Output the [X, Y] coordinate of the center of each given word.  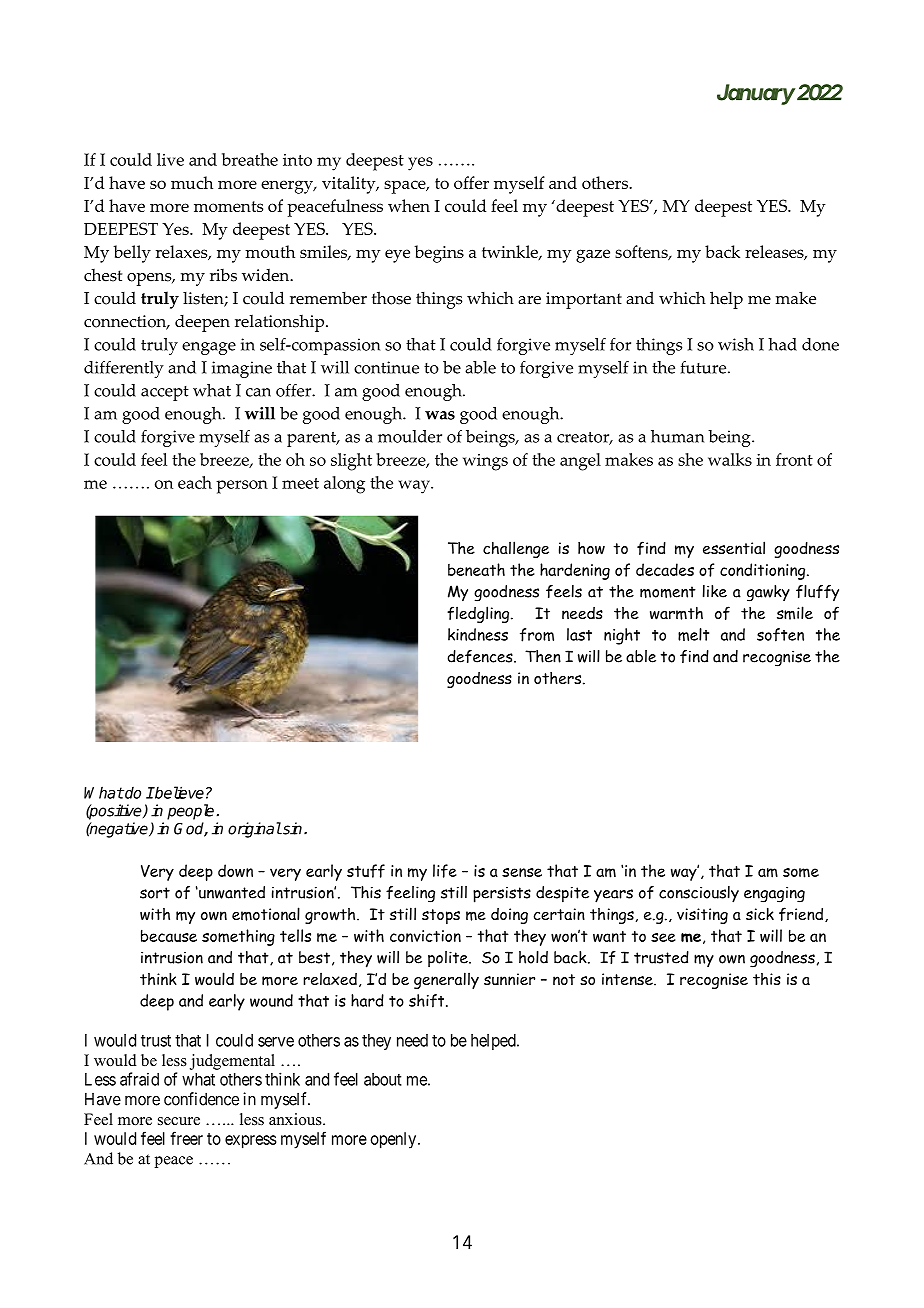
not [564, 979]
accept [165, 393]
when [409, 205]
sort [155, 893]
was [440, 415]
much [192, 182]
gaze [593, 256]
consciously [699, 894]
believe [178, 792]
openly [395, 1140]
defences [481, 656]
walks [730, 459]
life [445, 871]
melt [693, 634]
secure [179, 1121]
